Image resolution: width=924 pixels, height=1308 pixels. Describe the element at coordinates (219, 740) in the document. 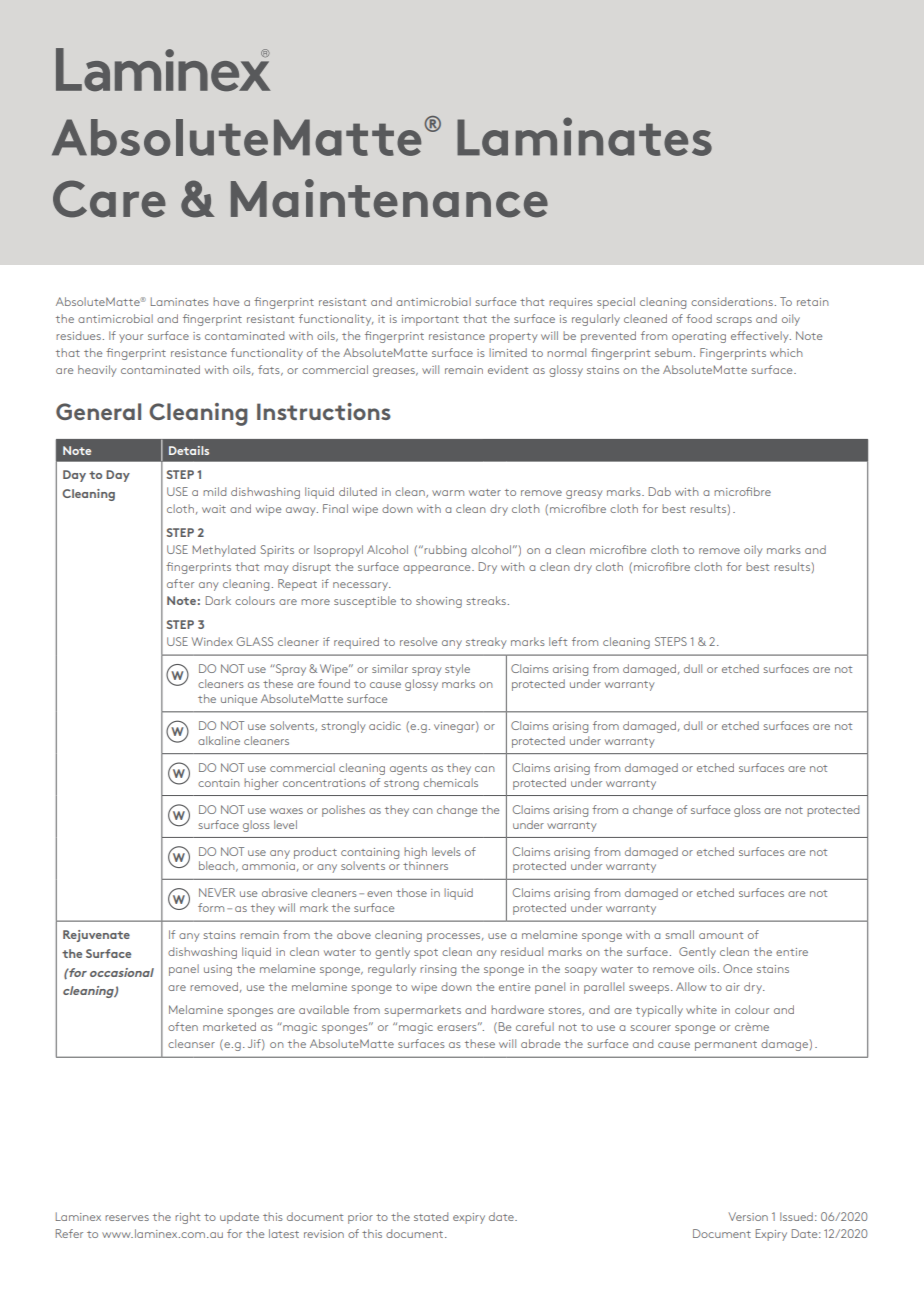

I see `alkaline` at that location.
